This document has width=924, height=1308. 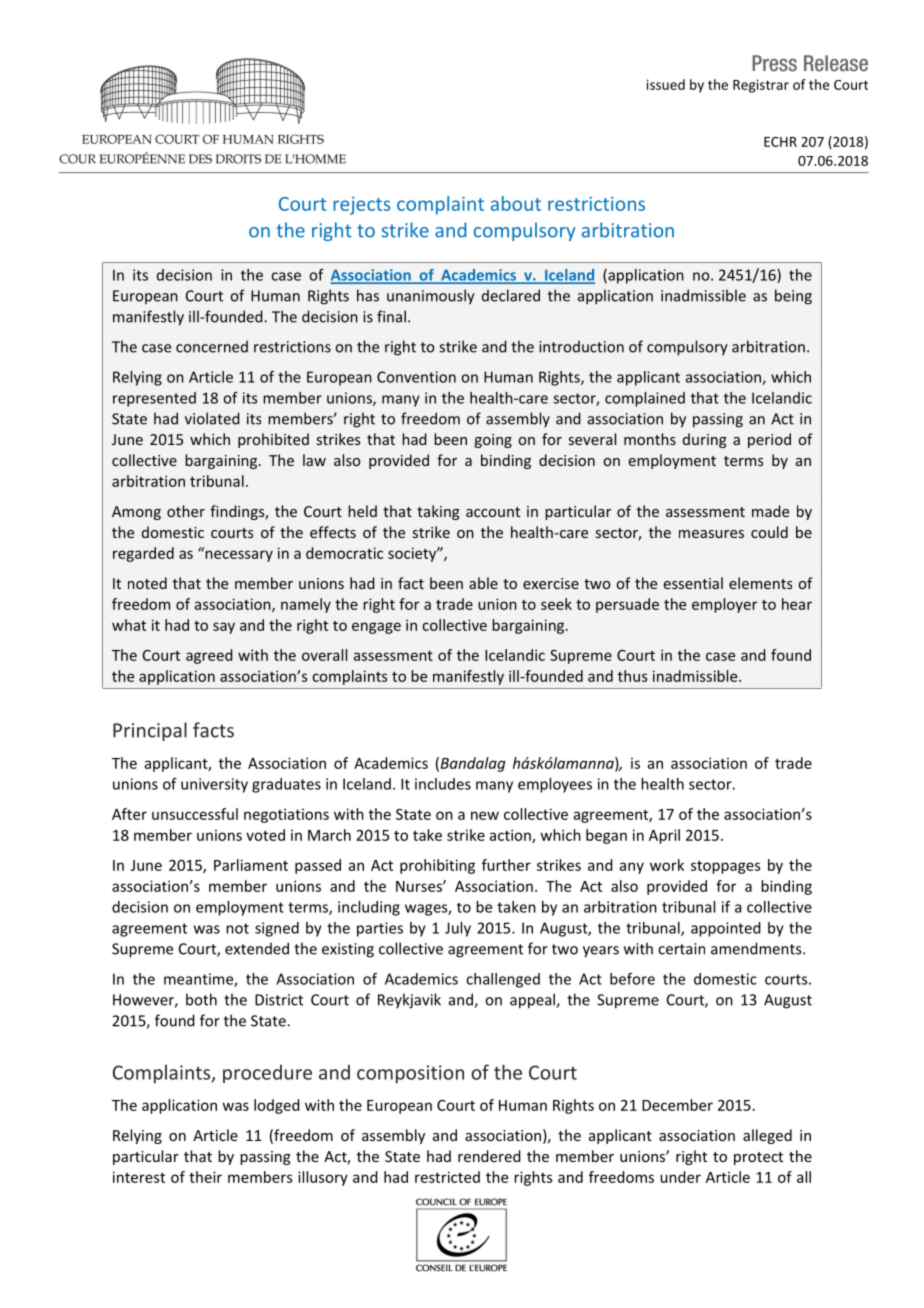 What do you see at coordinates (761, 86) in the document?
I see `Registrar` at bounding box center [761, 86].
